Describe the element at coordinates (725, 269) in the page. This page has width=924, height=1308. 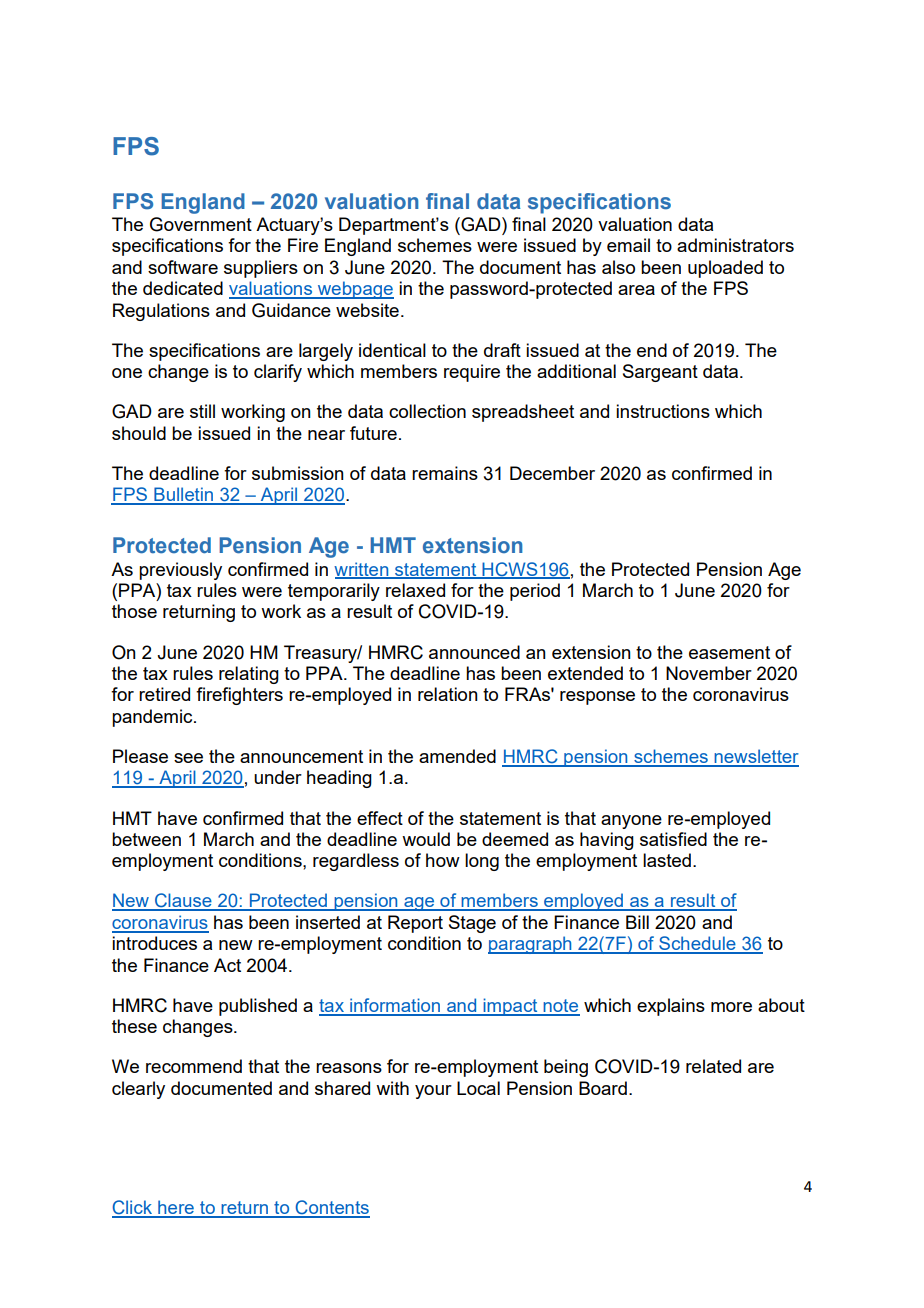
I see `uploaded` at that location.
